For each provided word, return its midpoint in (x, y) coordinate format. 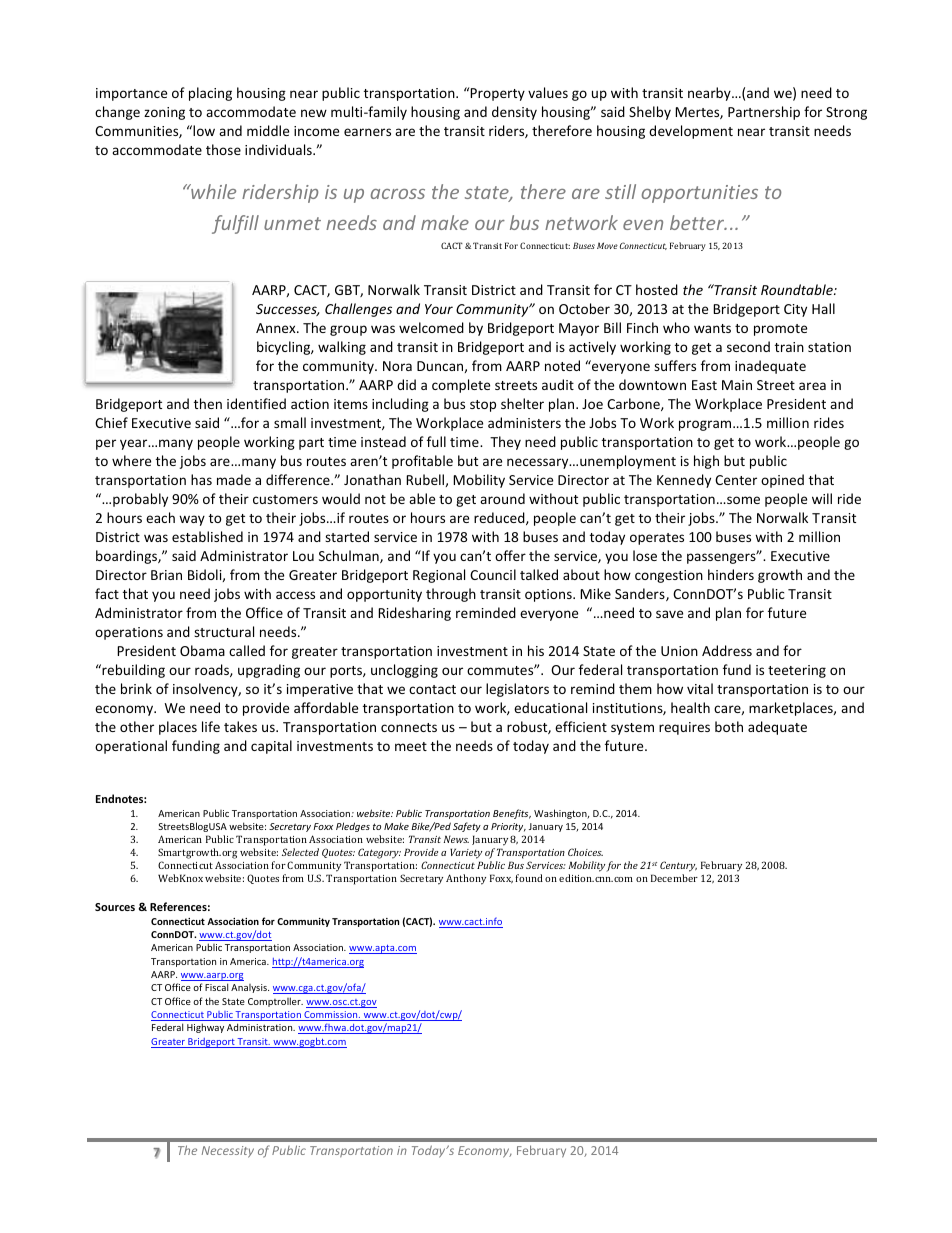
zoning (164, 113)
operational (131, 747)
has (201, 479)
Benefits (512, 814)
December (674, 878)
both (729, 726)
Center (736, 480)
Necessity (228, 1152)
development (691, 132)
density (514, 113)
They (505, 443)
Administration (261, 1027)
